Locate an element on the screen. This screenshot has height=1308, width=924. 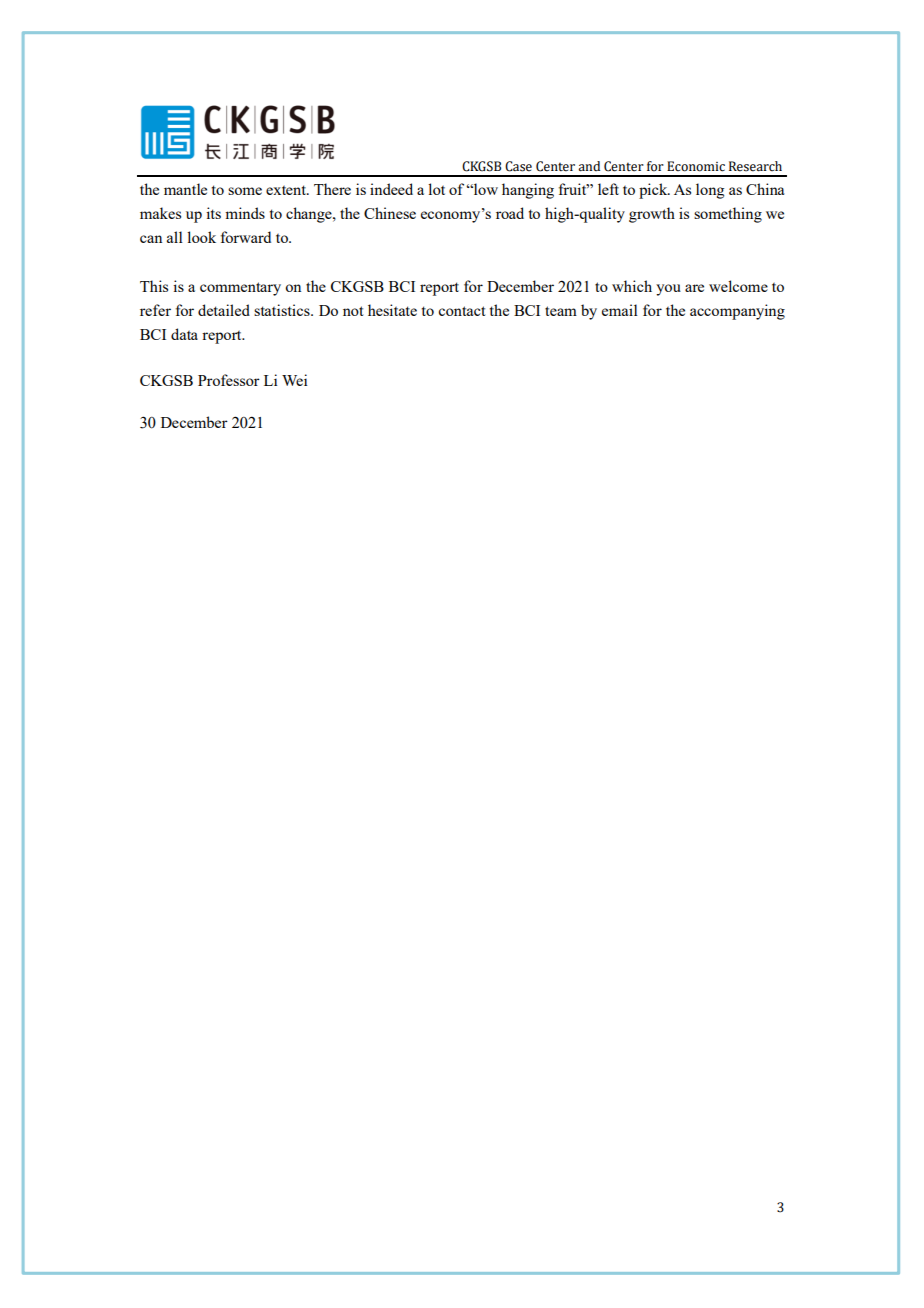
Economic is located at coordinates (696, 166).
